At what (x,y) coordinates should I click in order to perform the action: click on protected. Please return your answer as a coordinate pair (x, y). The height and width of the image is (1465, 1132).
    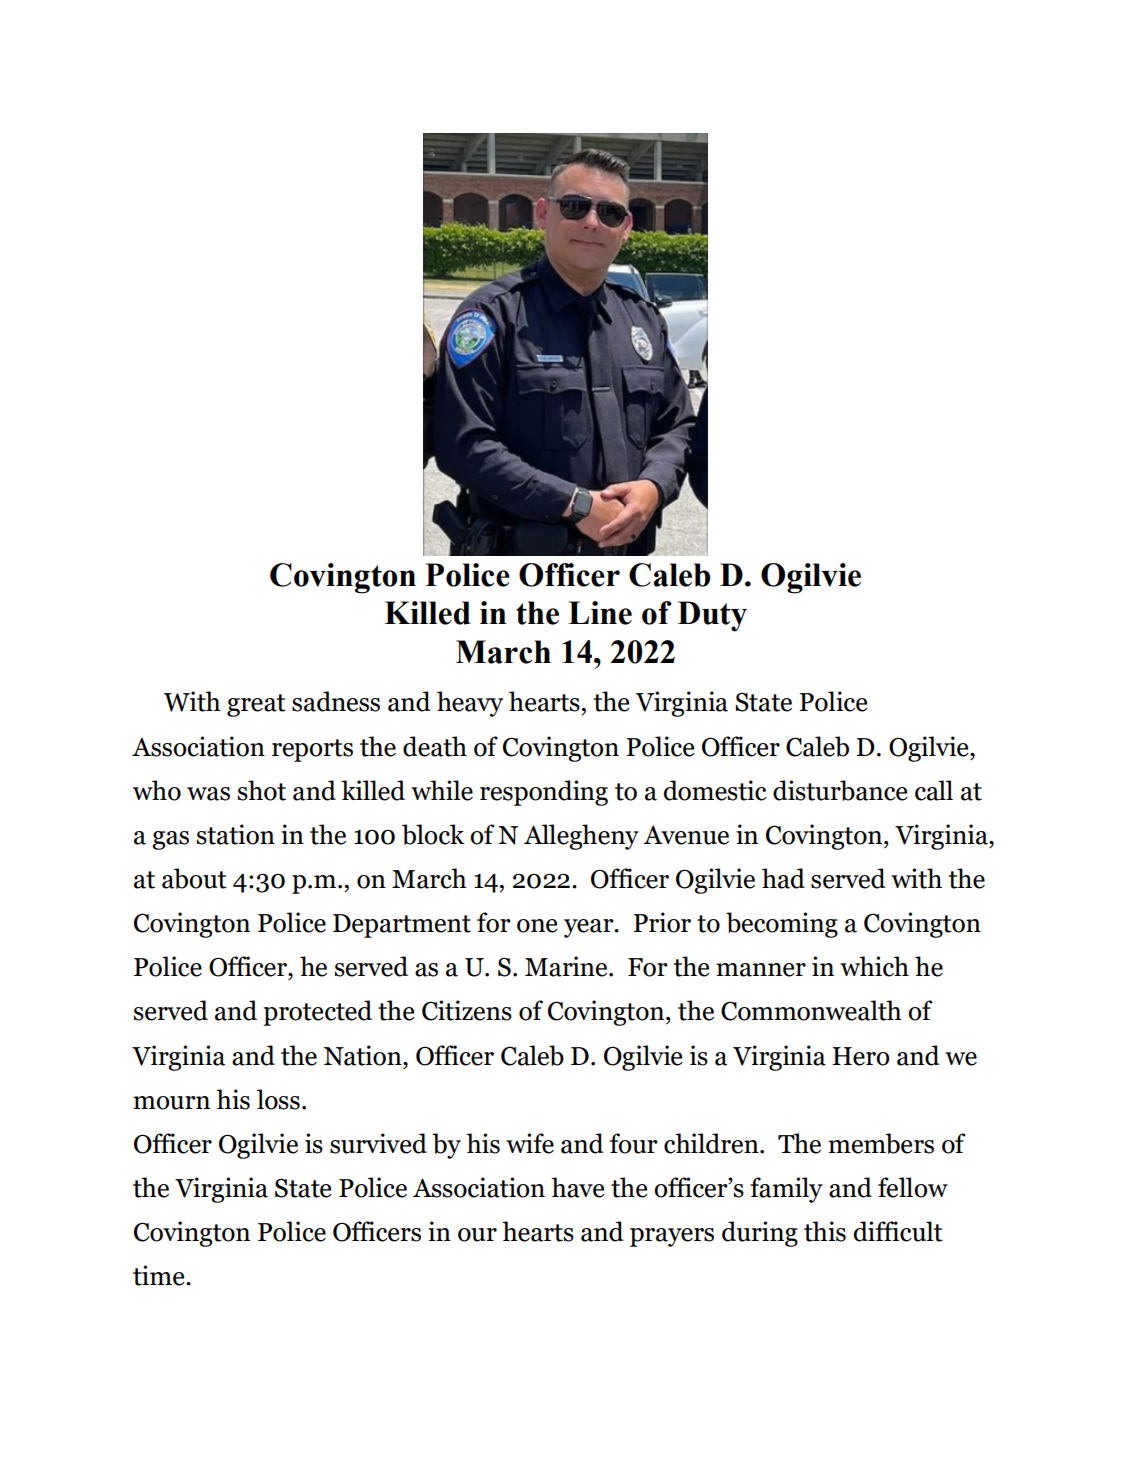
    Looking at the image, I should click on (317, 1013).
